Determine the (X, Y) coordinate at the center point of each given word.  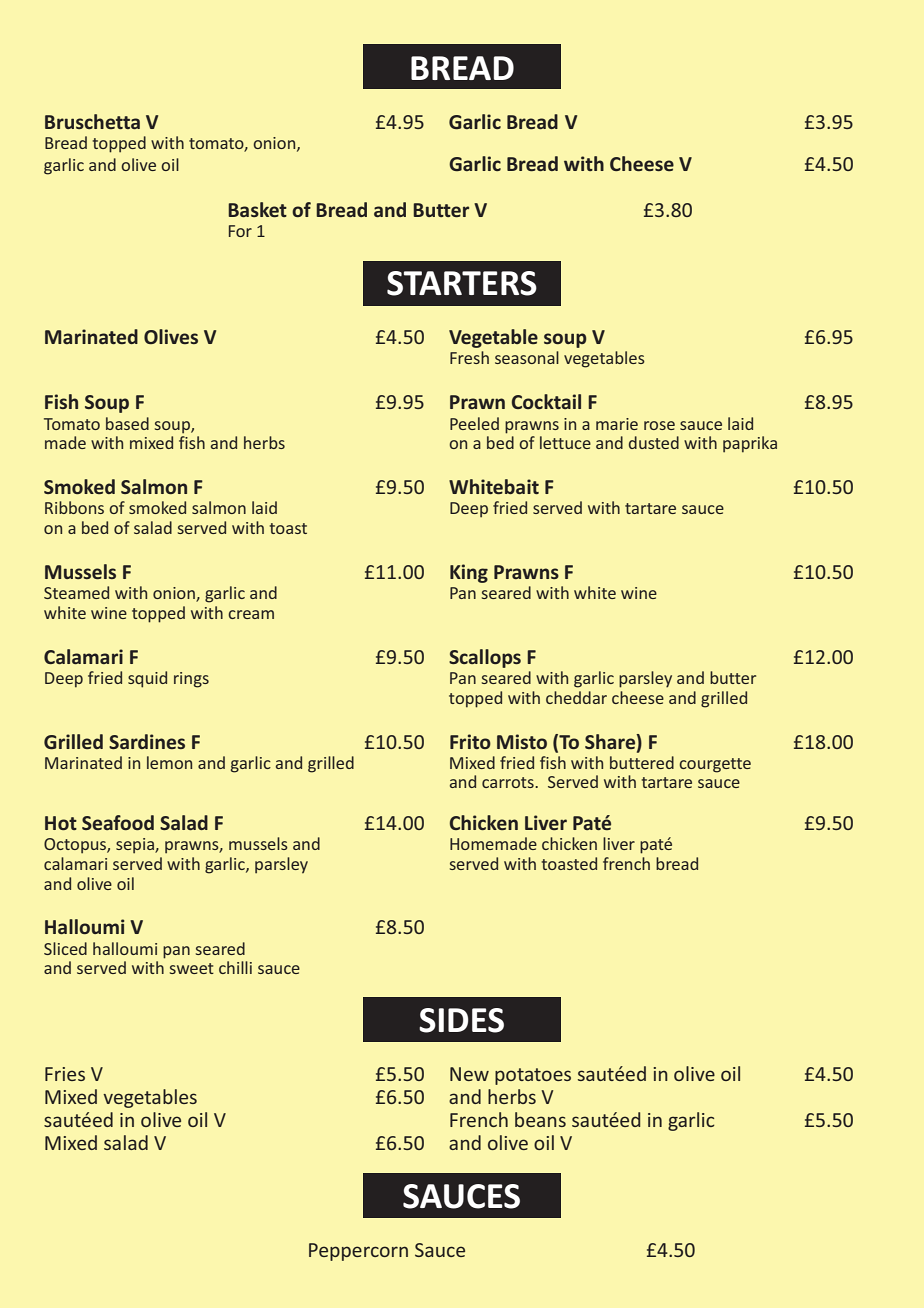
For (240, 231)
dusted (654, 442)
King (469, 573)
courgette (715, 765)
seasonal (527, 357)
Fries (65, 1074)
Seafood (118, 822)
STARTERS (462, 283)
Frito (470, 741)
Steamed (76, 592)
